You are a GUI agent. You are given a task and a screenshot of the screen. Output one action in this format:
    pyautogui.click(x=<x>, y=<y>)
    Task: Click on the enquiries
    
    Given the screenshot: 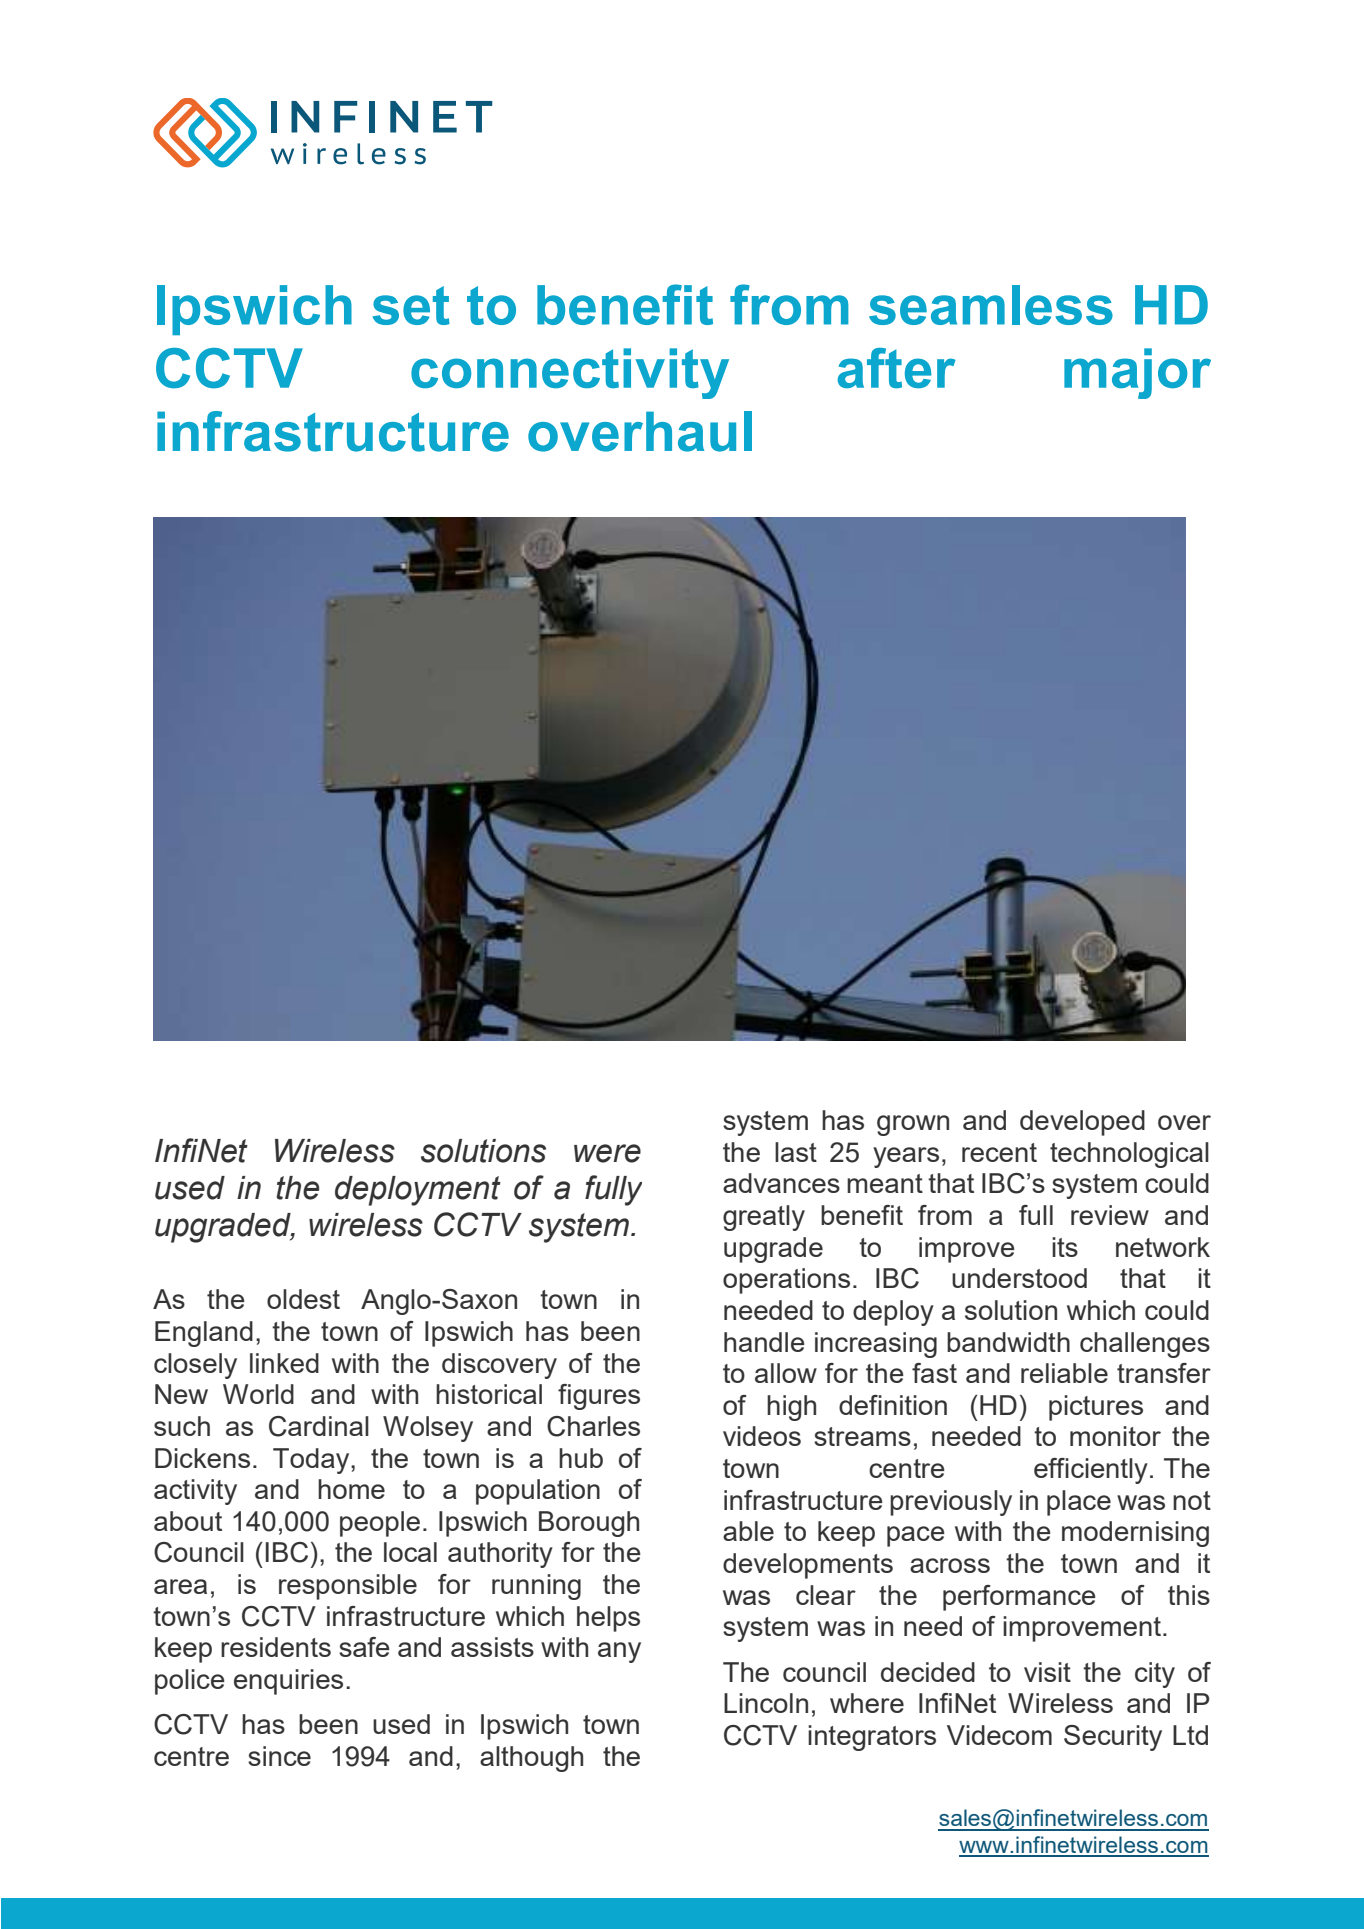 What is the action you would take?
    pyautogui.click(x=288, y=1682)
